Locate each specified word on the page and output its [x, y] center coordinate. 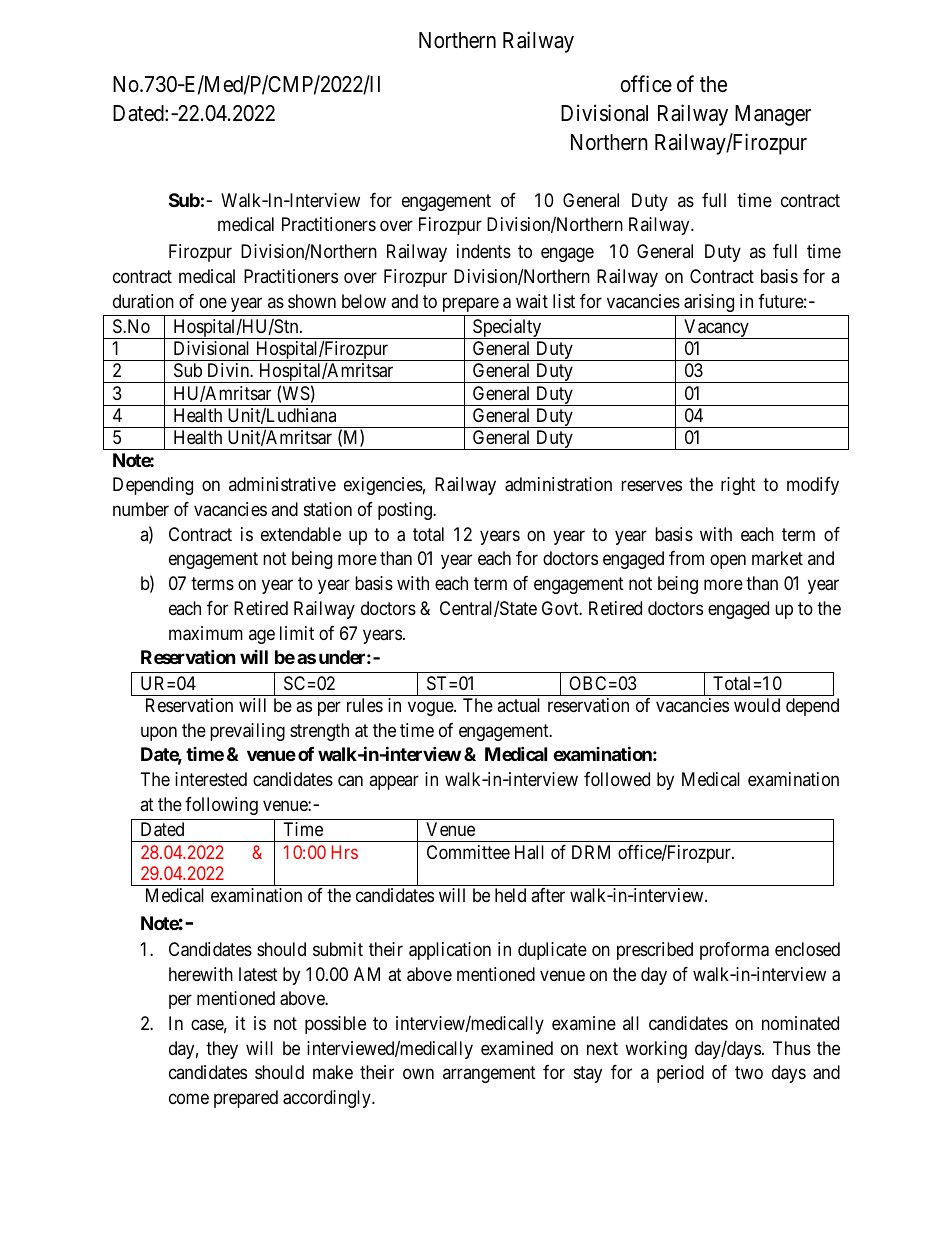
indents [484, 251]
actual [518, 705]
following [221, 806]
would [757, 705]
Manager [773, 115]
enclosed [807, 949]
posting [406, 511]
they [222, 1050]
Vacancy [716, 329]
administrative [282, 484]
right [738, 486]
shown [312, 301]
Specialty [507, 329]
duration [143, 301]
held [510, 895]
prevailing [247, 732]
